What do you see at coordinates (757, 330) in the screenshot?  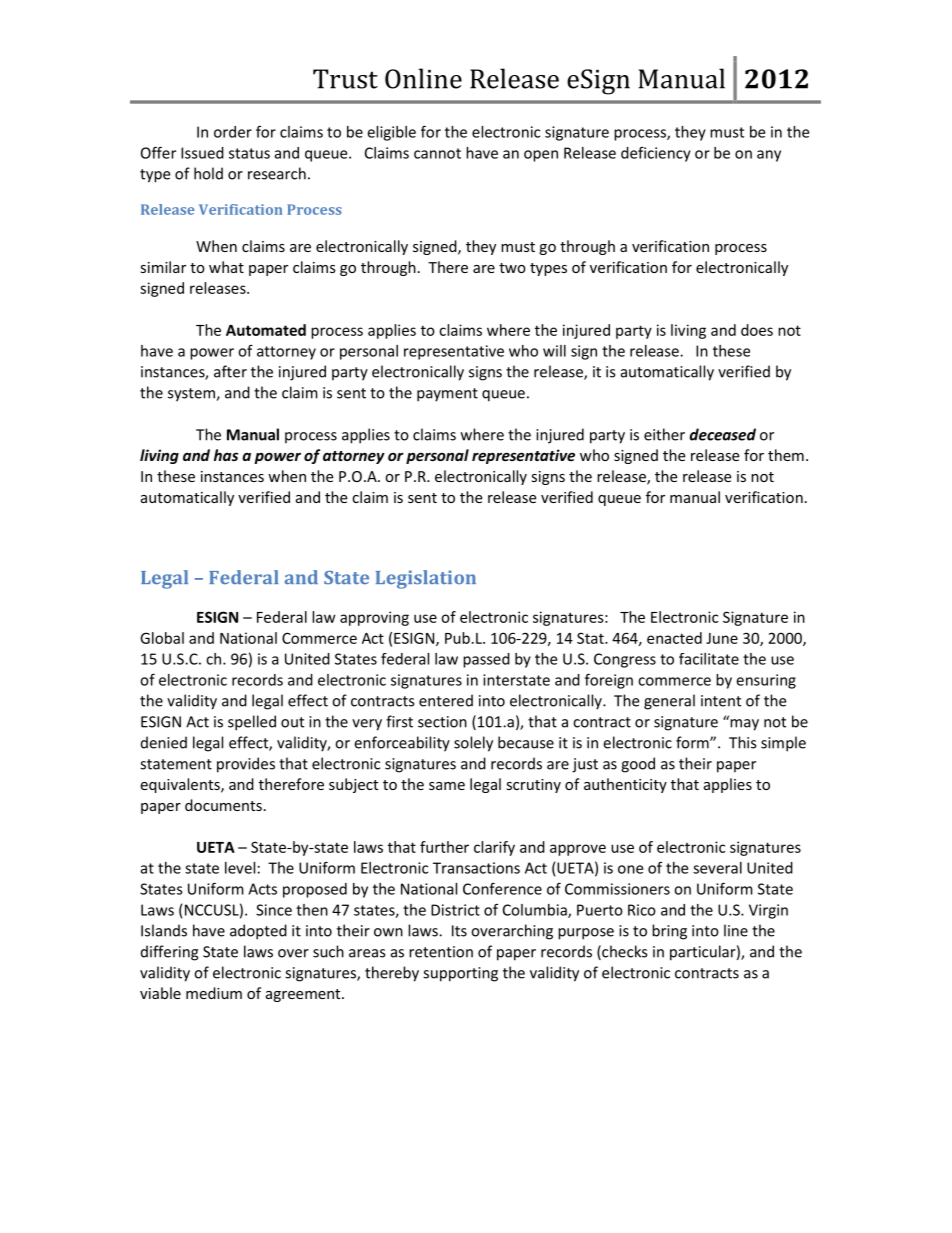 I see `does` at bounding box center [757, 330].
